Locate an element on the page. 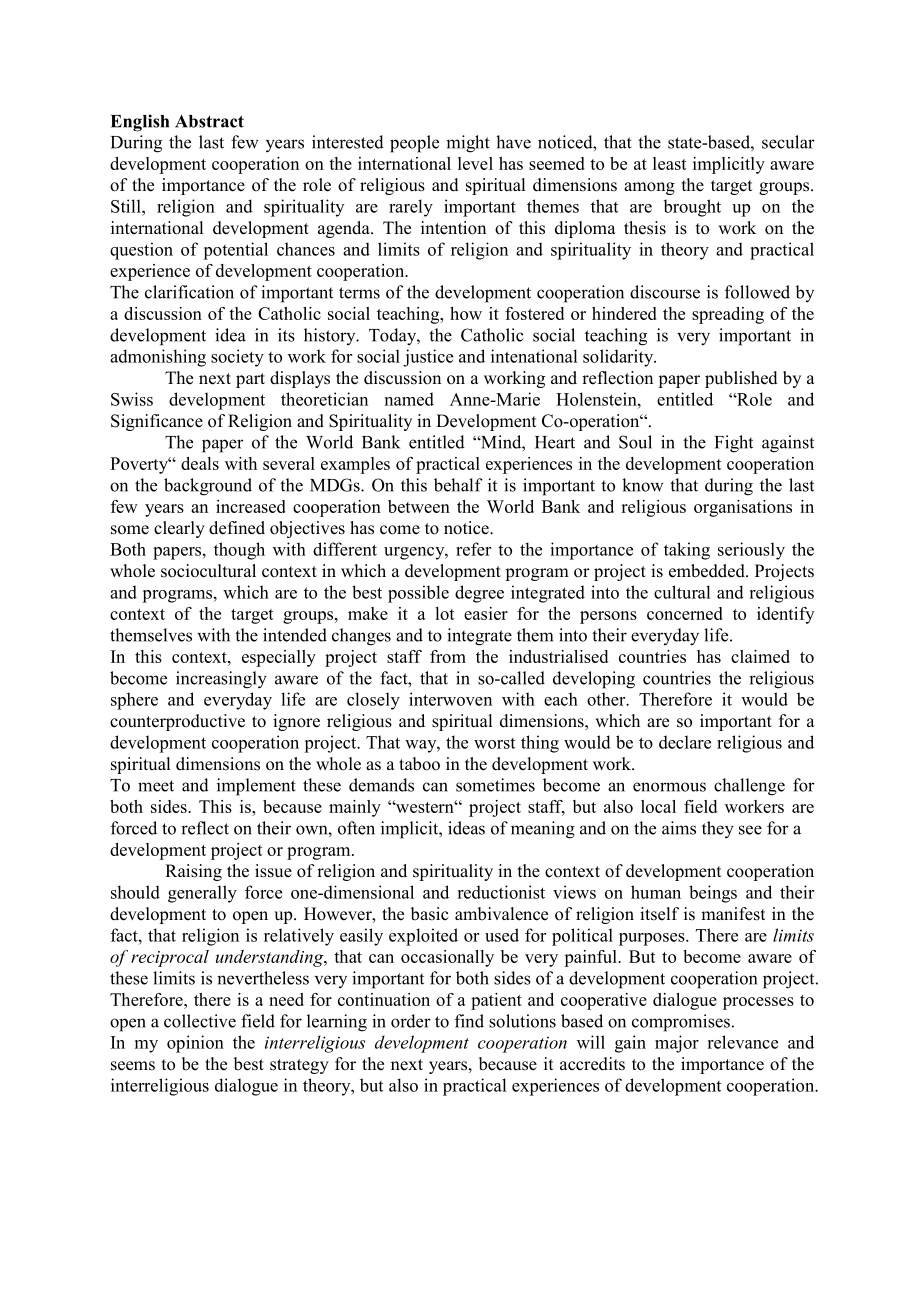  might is located at coordinates (468, 144).
